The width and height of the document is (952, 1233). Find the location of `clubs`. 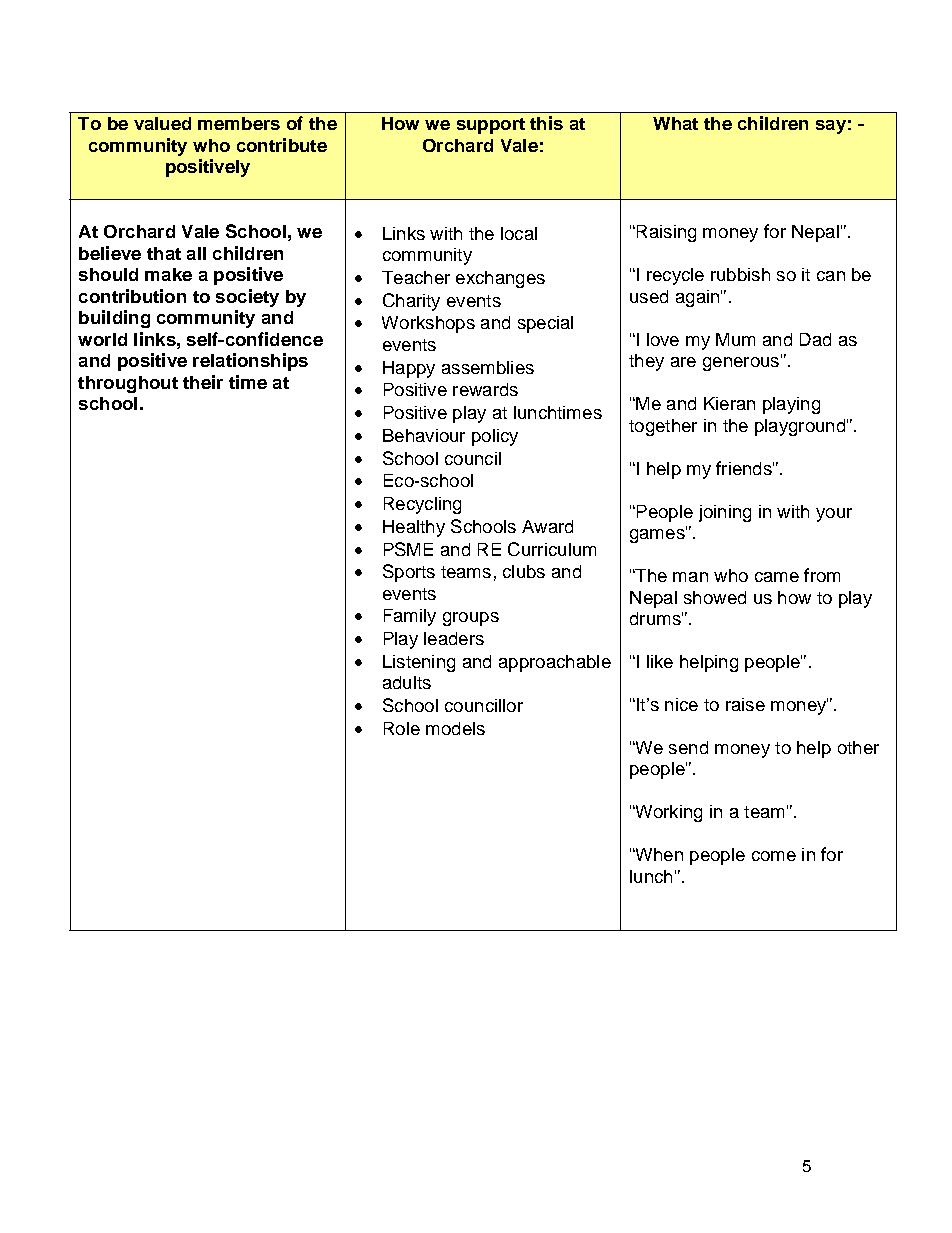

clubs is located at coordinates (524, 571).
